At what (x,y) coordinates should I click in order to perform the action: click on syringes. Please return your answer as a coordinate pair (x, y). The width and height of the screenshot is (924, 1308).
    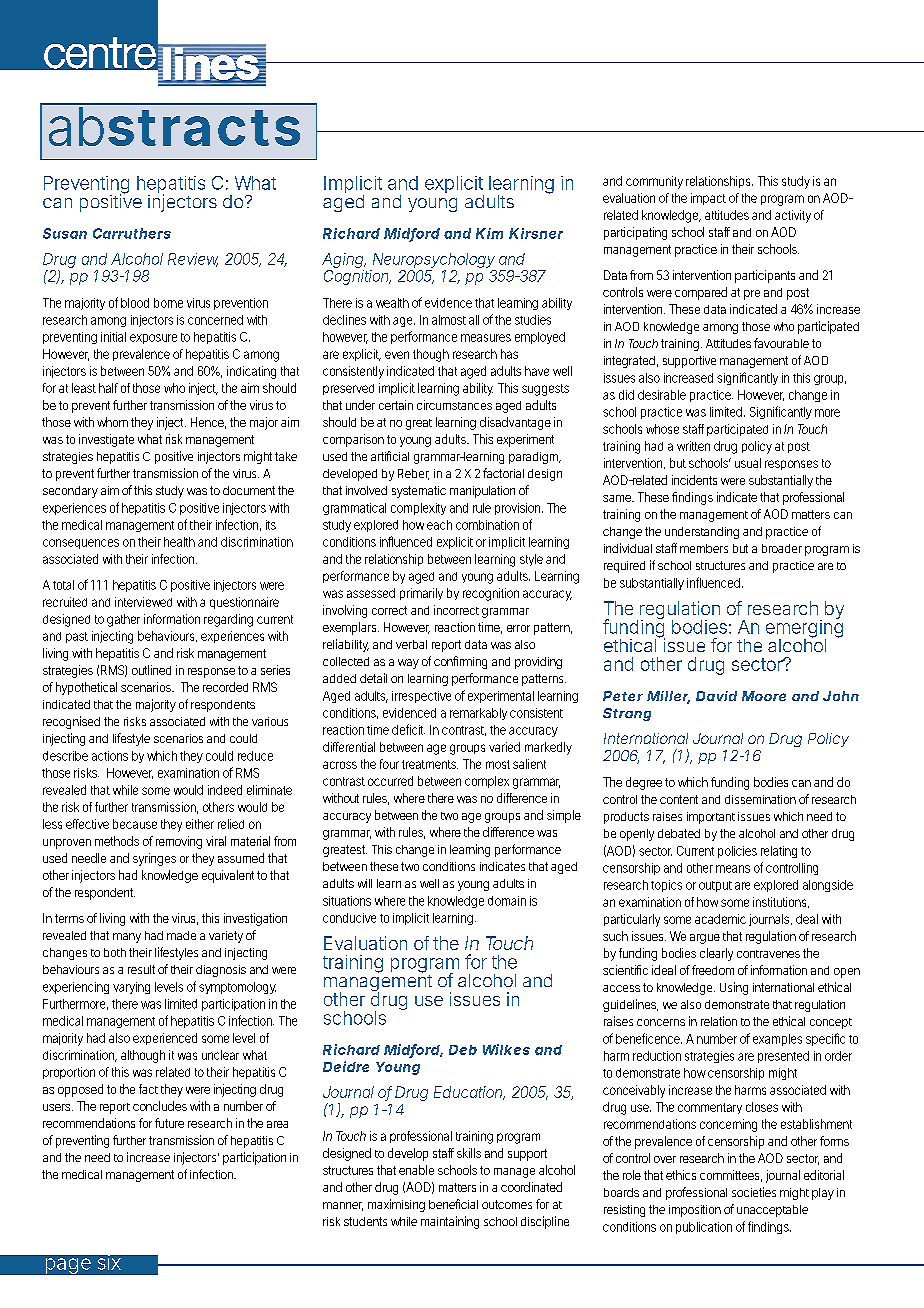
    Looking at the image, I should click on (154, 859).
